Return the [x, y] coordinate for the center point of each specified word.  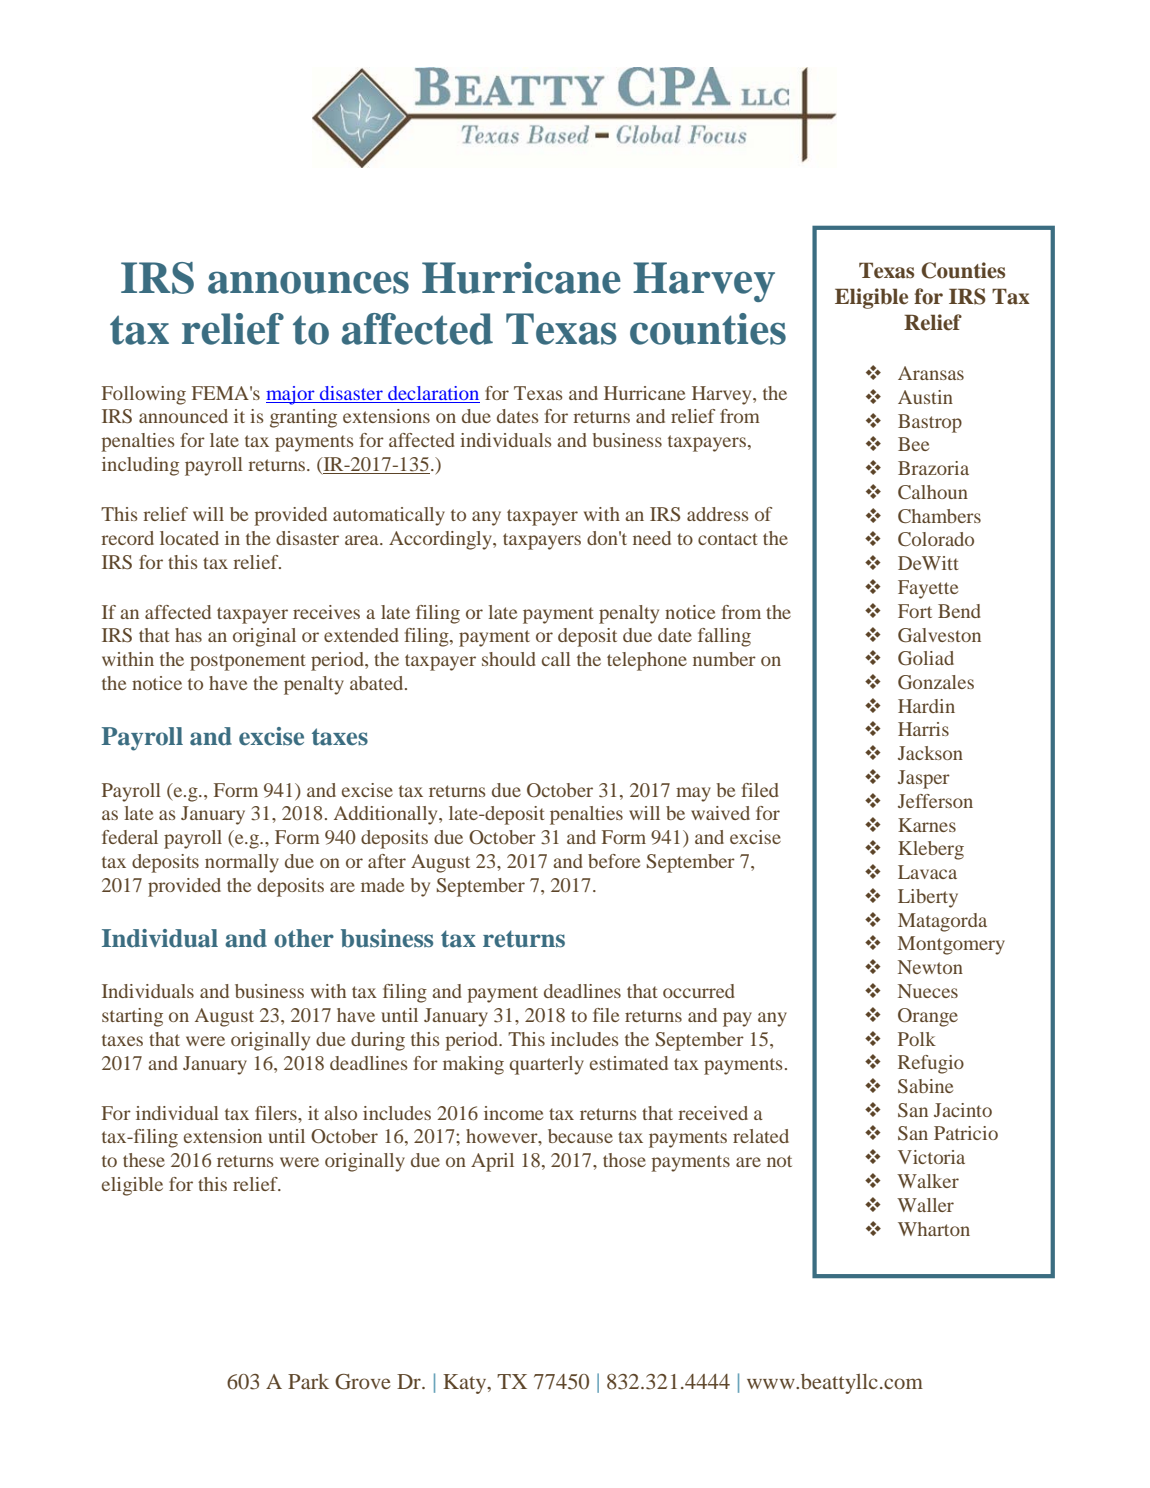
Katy [466, 1384]
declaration [433, 393]
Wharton [934, 1229]
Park [308, 1381]
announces [308, 282]
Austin [925, 397]
